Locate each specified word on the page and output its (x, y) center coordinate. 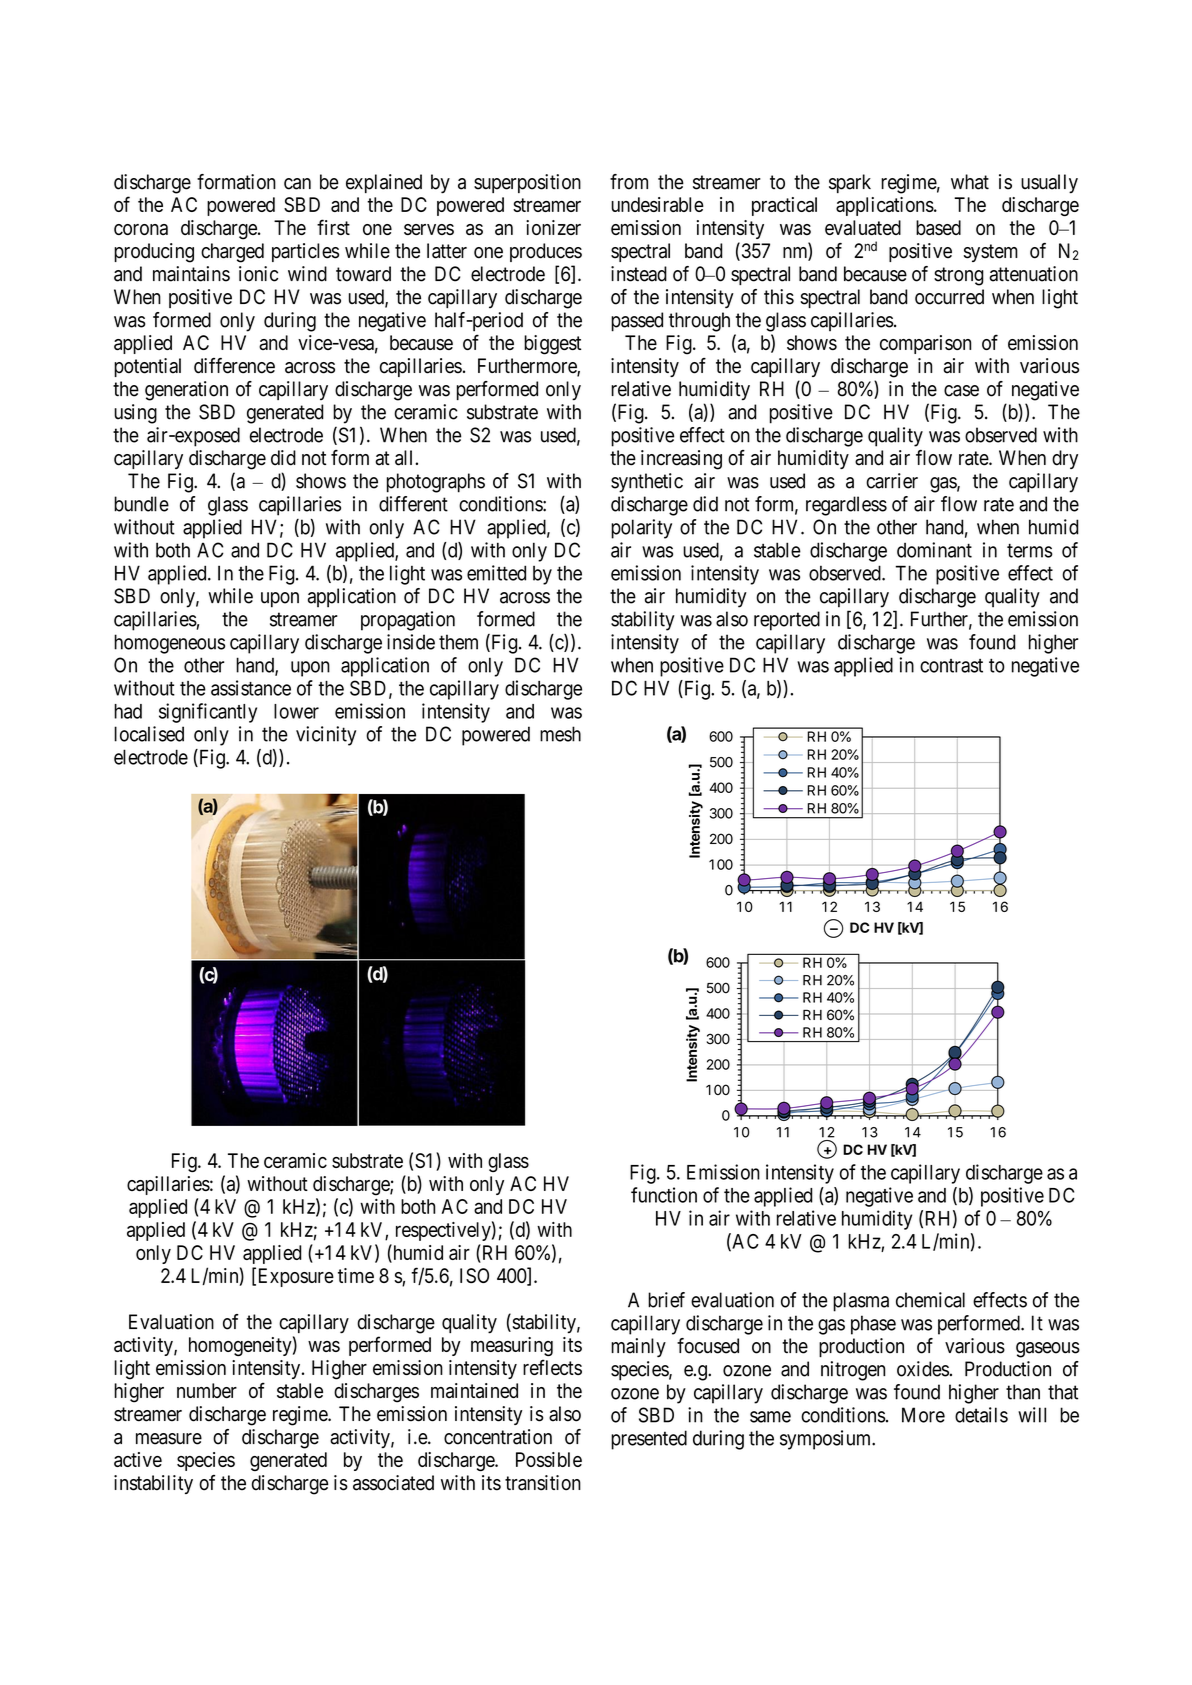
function (664, 1195)
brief (666, 1300)
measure (169, 1439)
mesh (560, 734)
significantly (208, 713)
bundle (141, 504)
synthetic (647, 483)
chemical (930, 1300)
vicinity (326, 736)
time (356, 1275)
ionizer (553, 227)
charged (232, 253)
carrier (892, 481)
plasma (861, 1302)
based (938, 228)
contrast (951, 666)
